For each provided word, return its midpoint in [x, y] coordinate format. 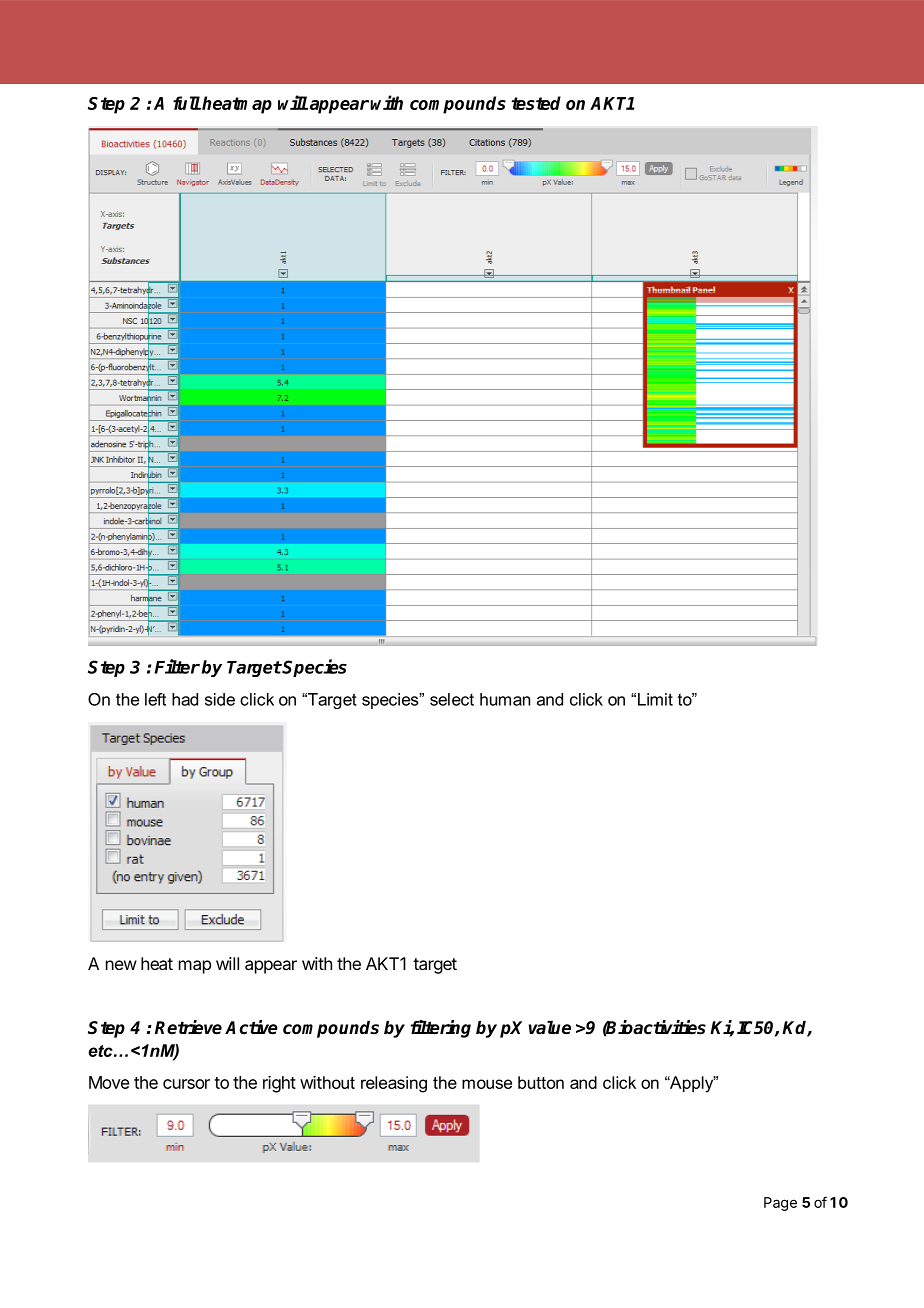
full [187, 103]
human [505, 699]
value [550, 1028]
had [185, 699]
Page [780, 1204]
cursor [186, 1084]
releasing [394, 1084]
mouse [487, 1084]
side [220, 699]
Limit [655, 699]
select [452, 699]
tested [536, 103]
